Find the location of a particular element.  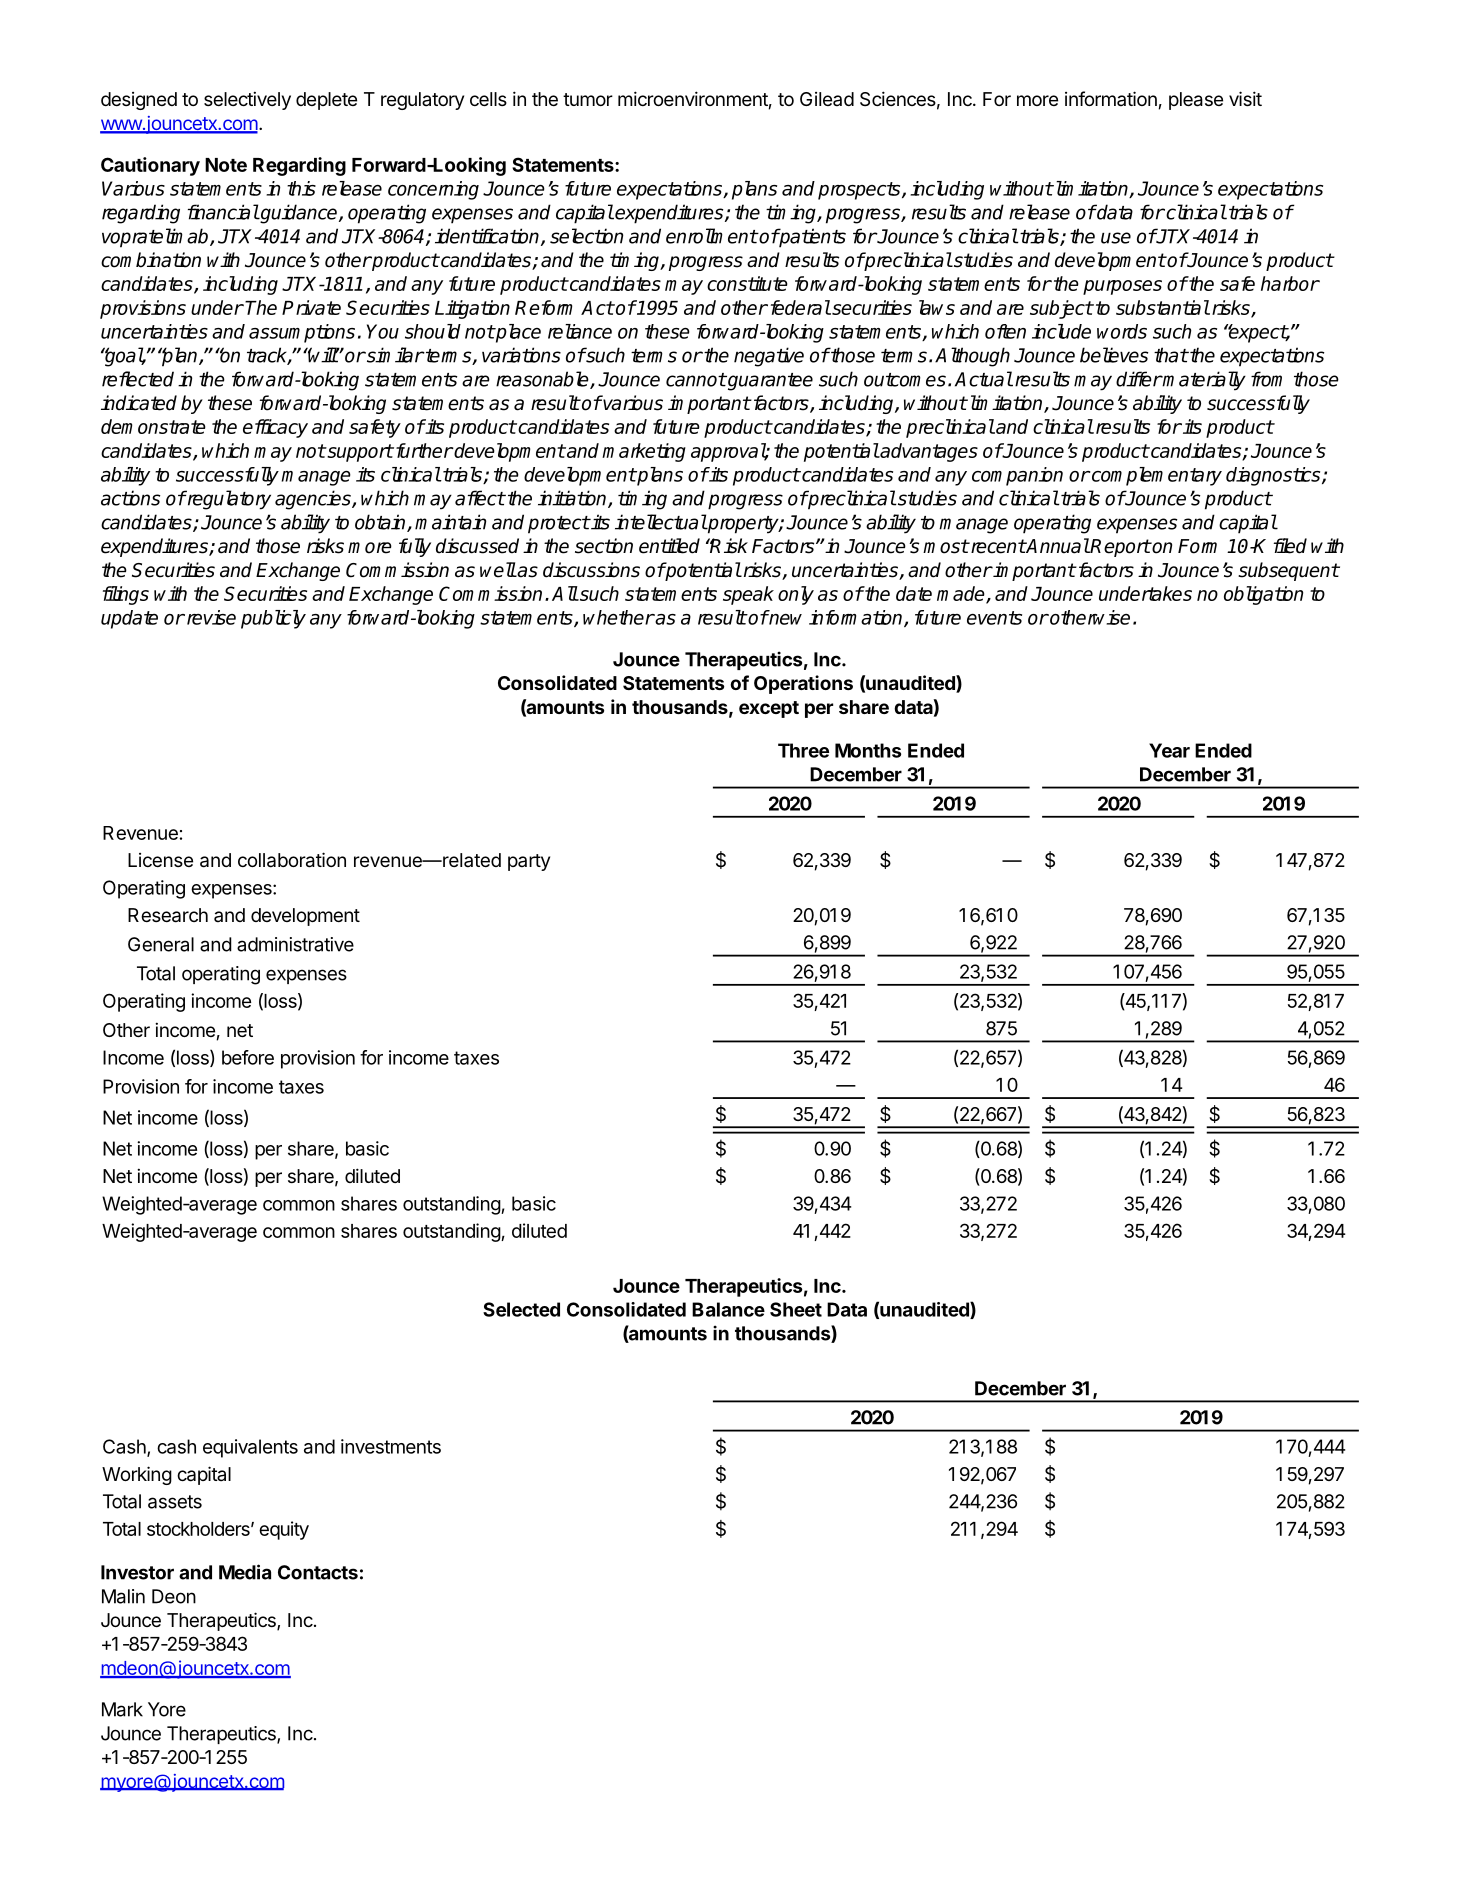

Media is located at coordinates (245, 1572).
